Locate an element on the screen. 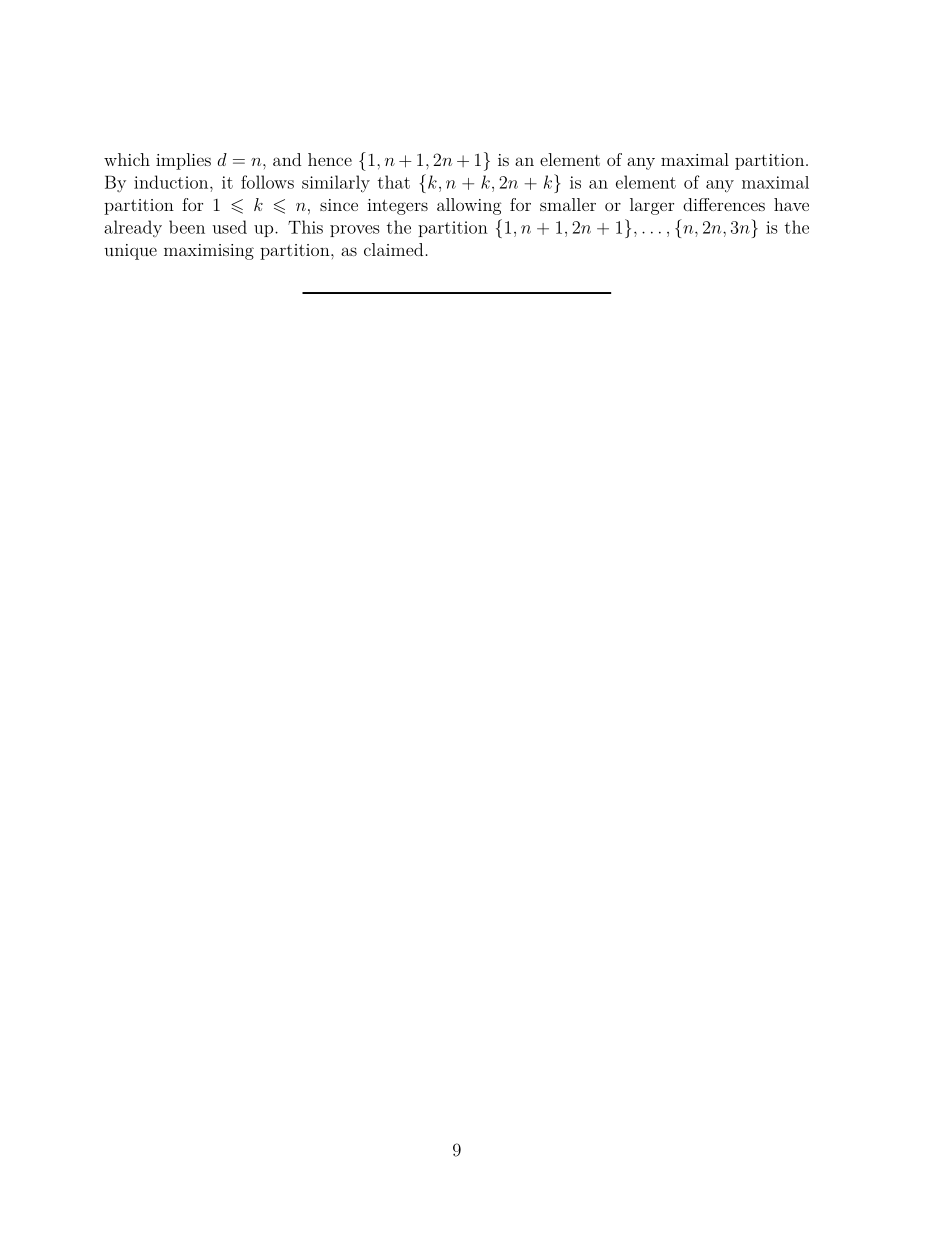 This screenshot has width=952, height=1233. implies is located at coordinates (183, 161).
